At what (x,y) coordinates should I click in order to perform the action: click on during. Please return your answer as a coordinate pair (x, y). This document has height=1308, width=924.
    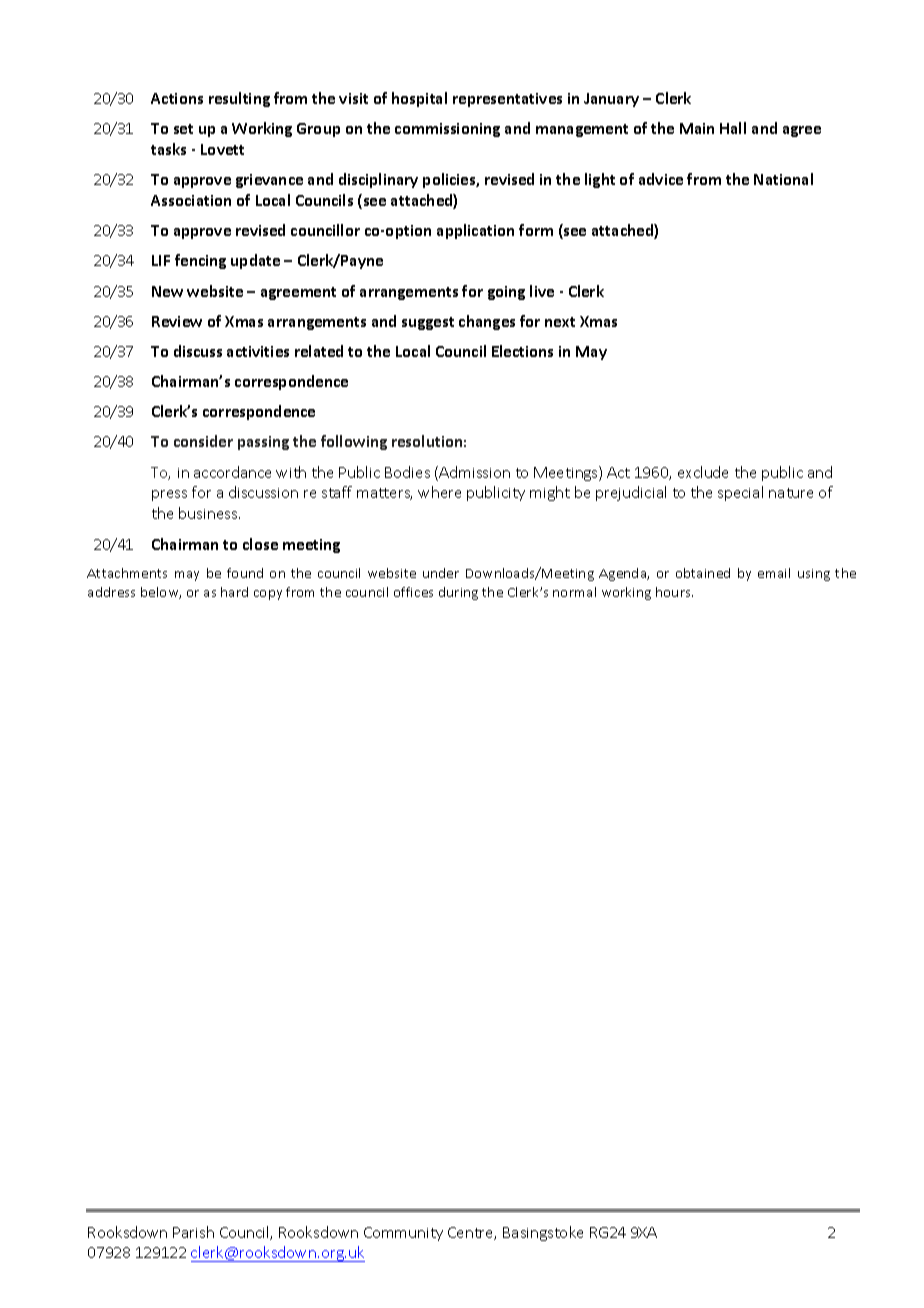
    Looking at the image, I should click on (458, 593).
